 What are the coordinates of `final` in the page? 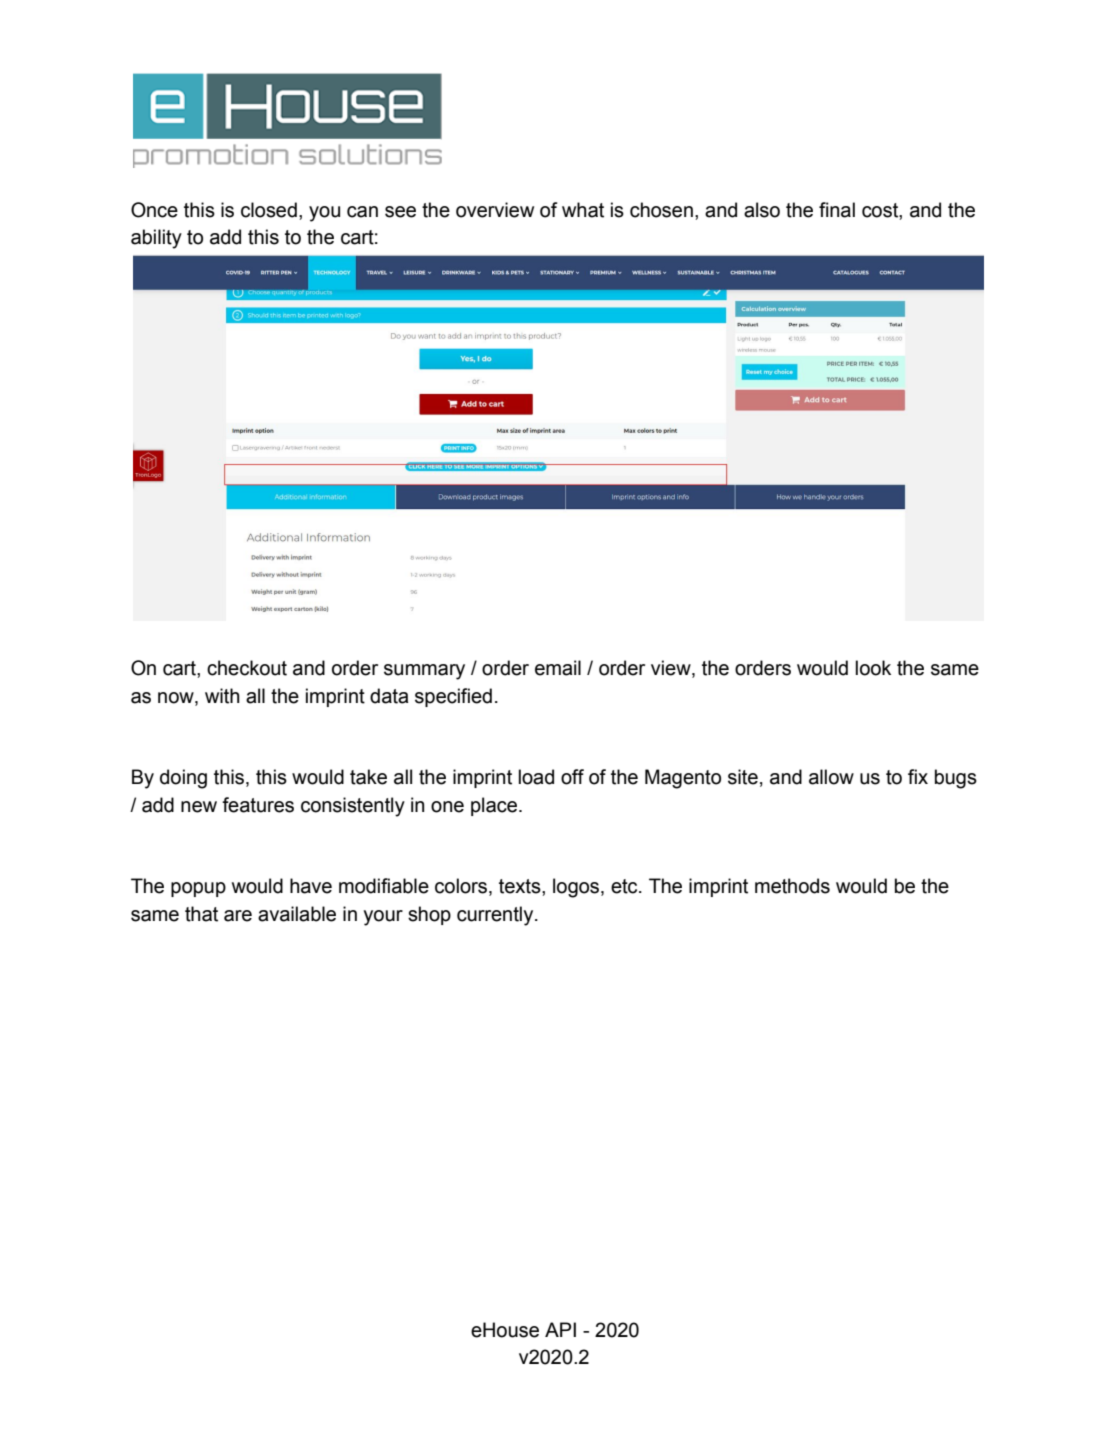 It's located at (837, 210).
